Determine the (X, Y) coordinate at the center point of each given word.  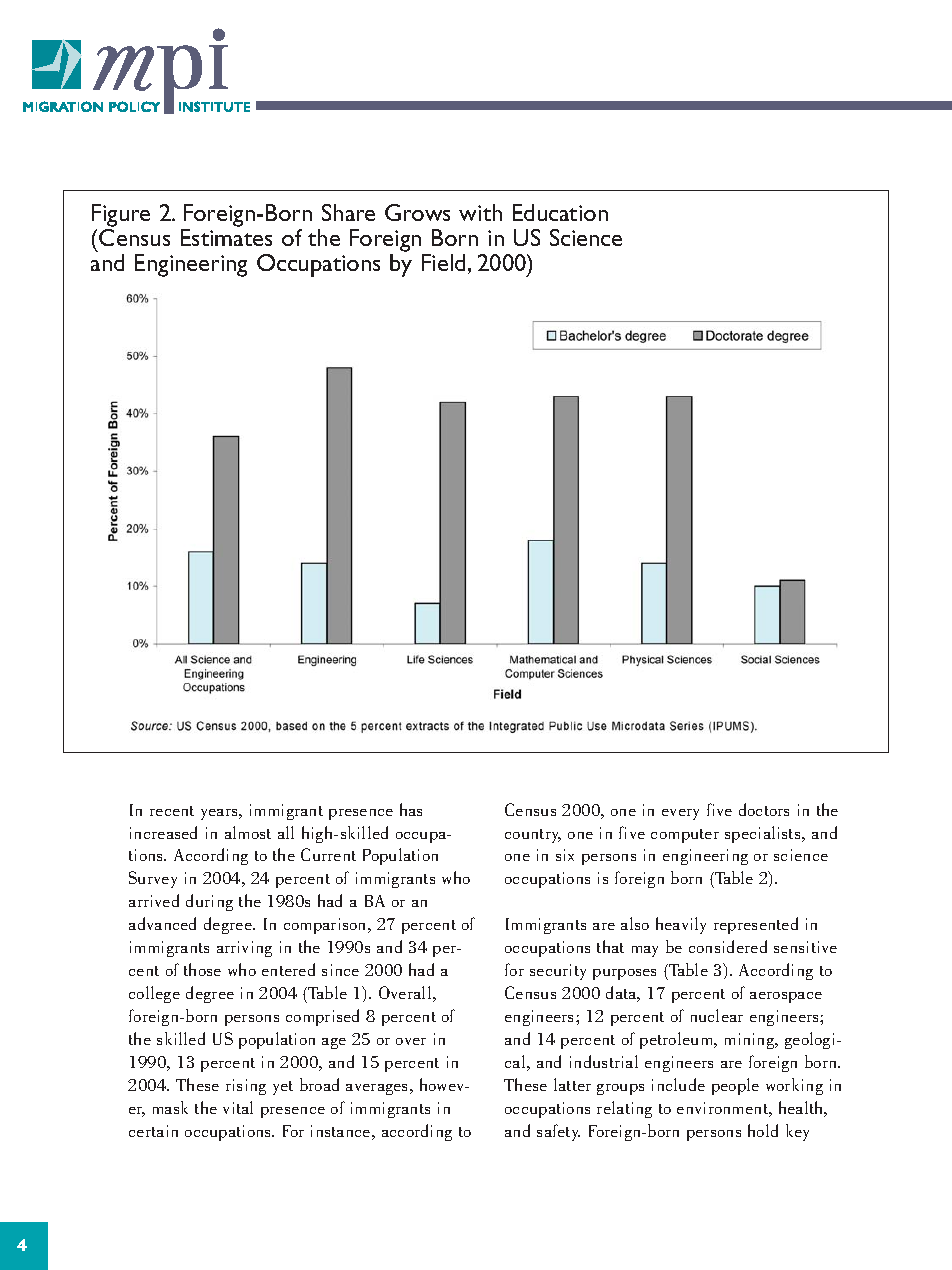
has (411, 809)
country (533, 836)
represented (756, 925)
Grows (417, 212)
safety (558, 1132)
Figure (121, 217)
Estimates (226, 237)
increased (163, 832)
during (209, 902)
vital (238, 1107)
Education (560, 212)
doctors (764, 809)
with (480, 212)
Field (443, 262)
